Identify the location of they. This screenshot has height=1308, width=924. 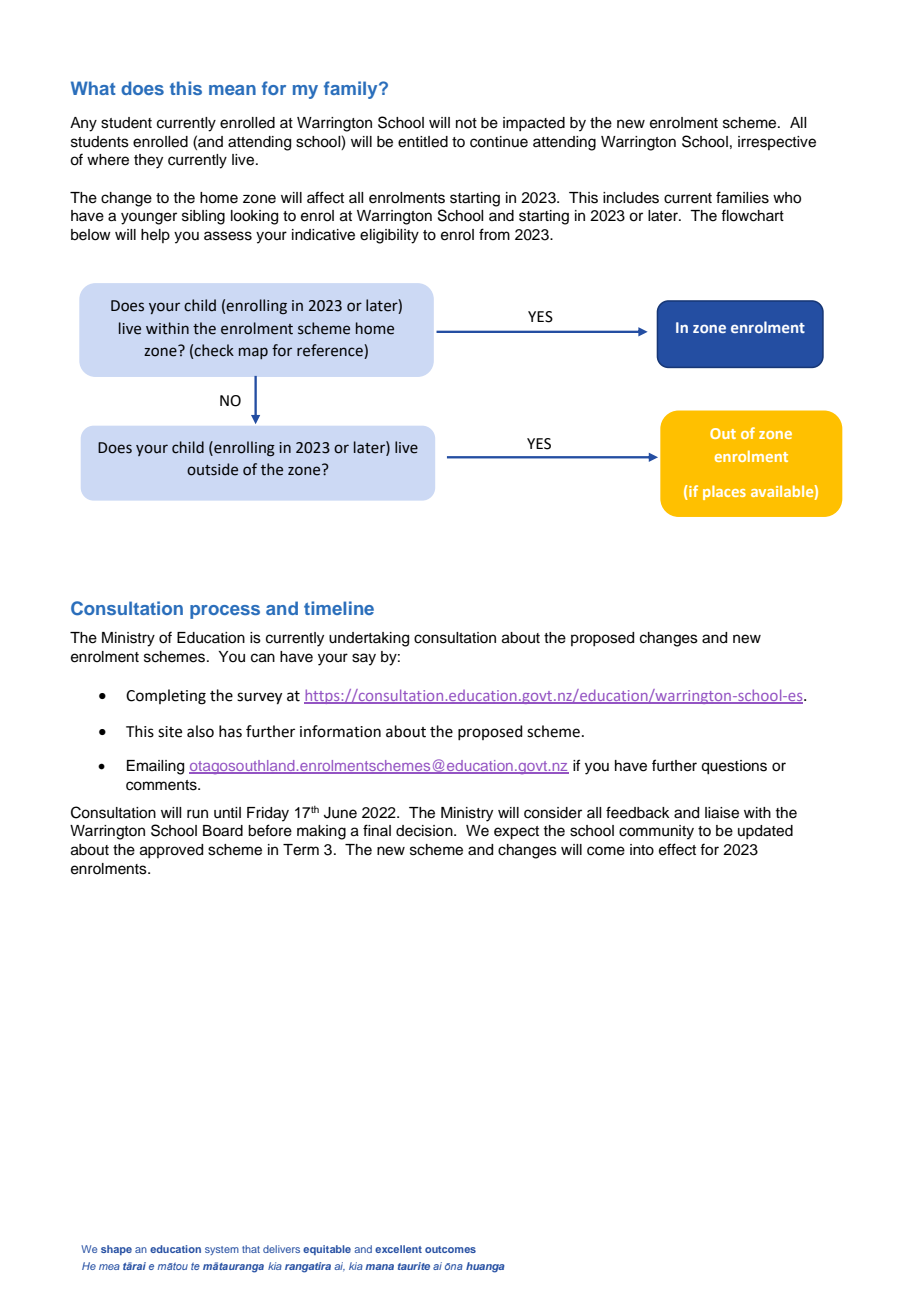
(148, 161).
